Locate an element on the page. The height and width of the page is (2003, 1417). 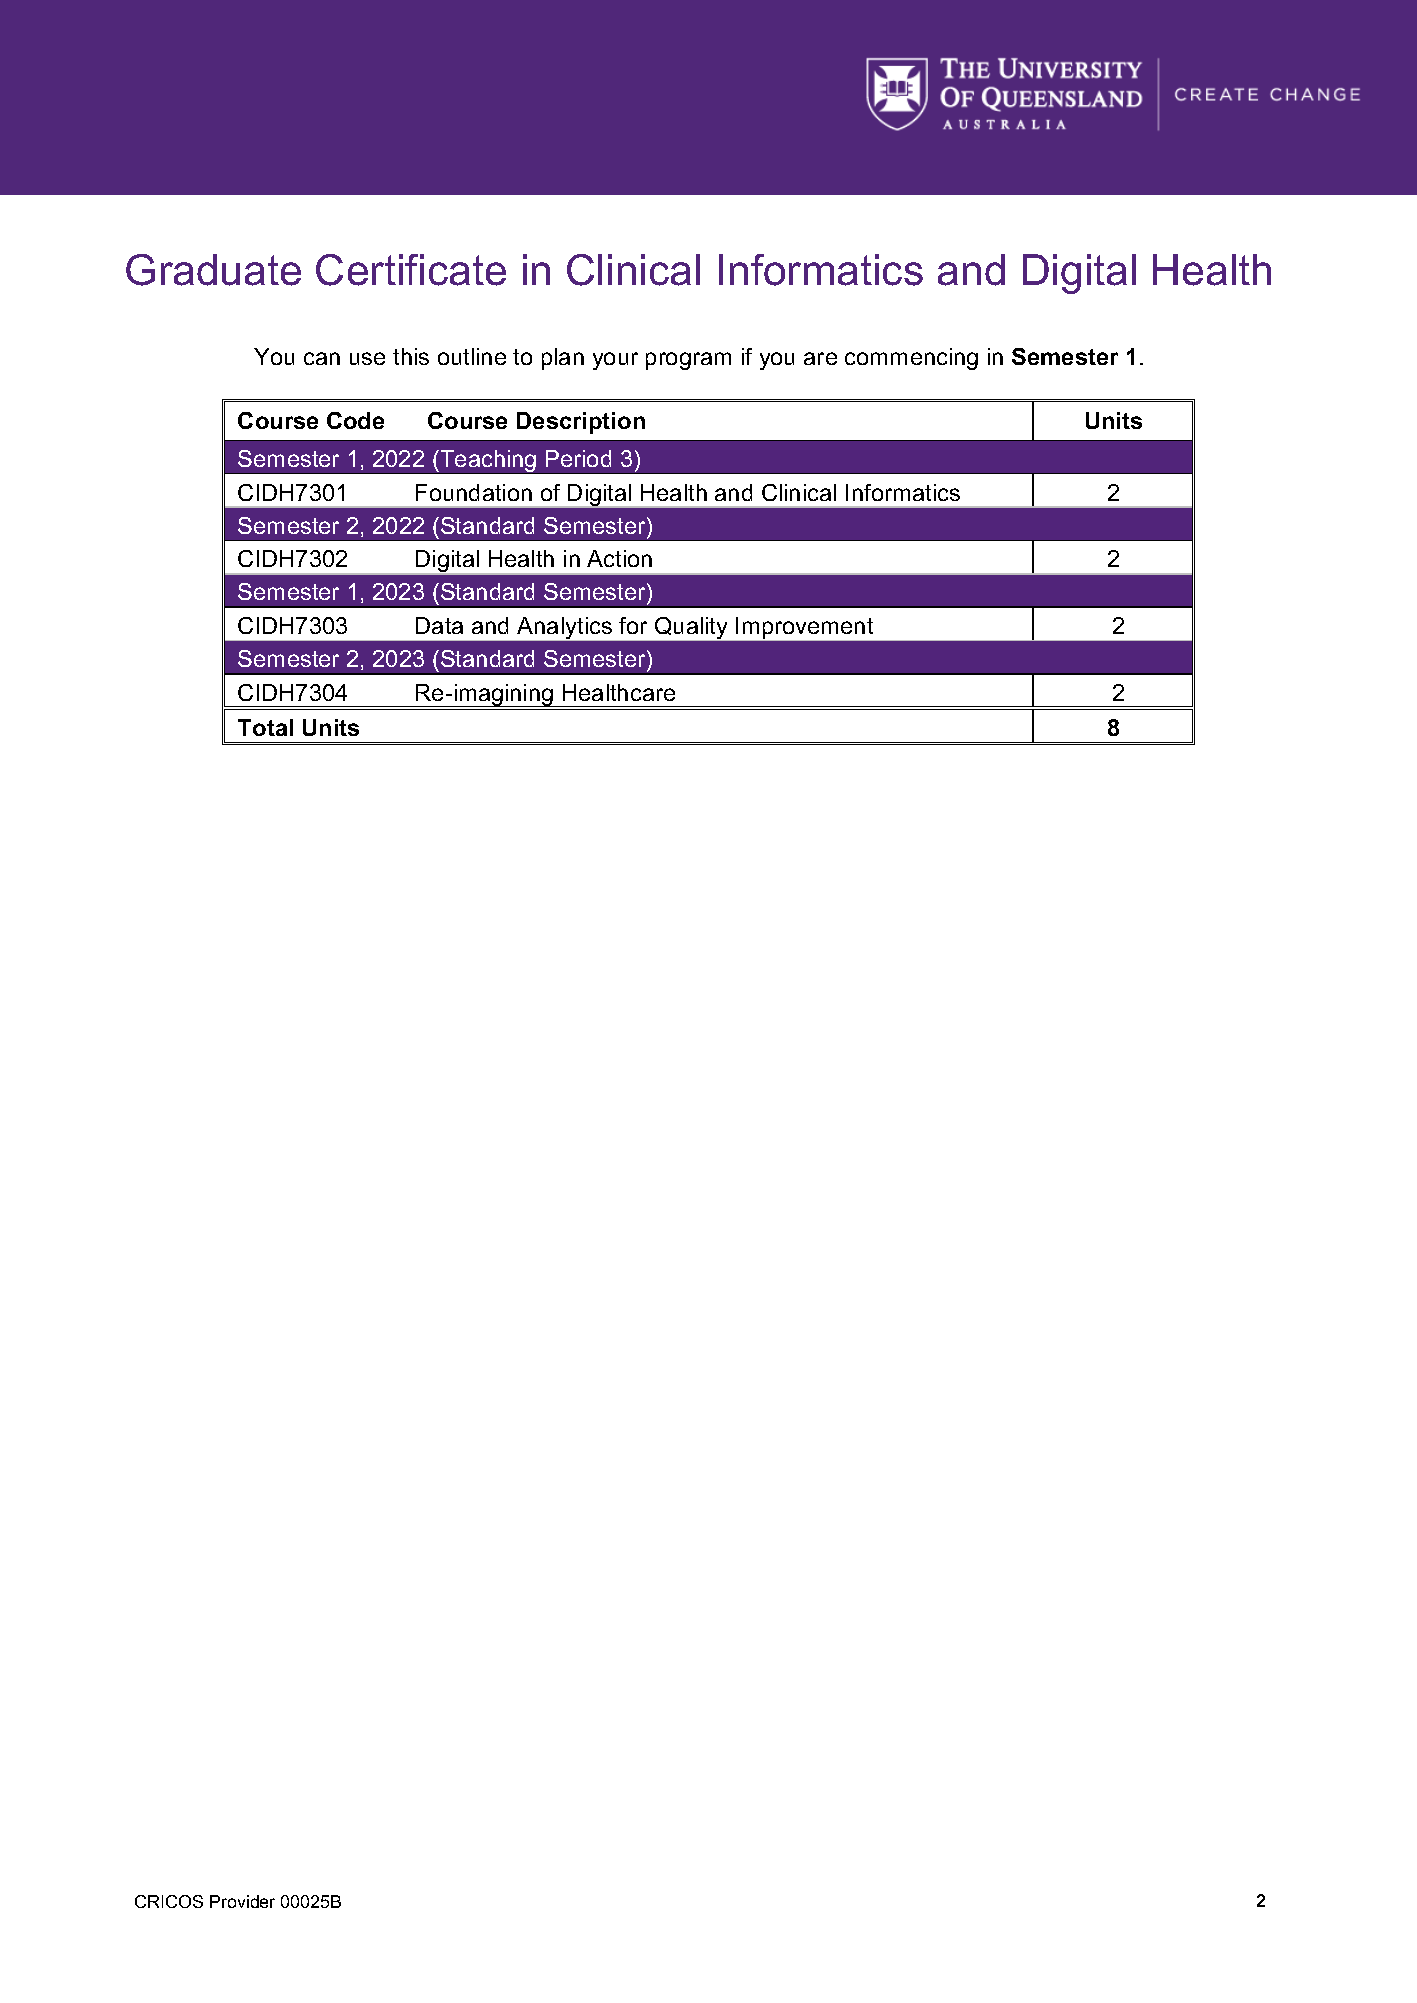
Total is located at coordinates (265, 727).
